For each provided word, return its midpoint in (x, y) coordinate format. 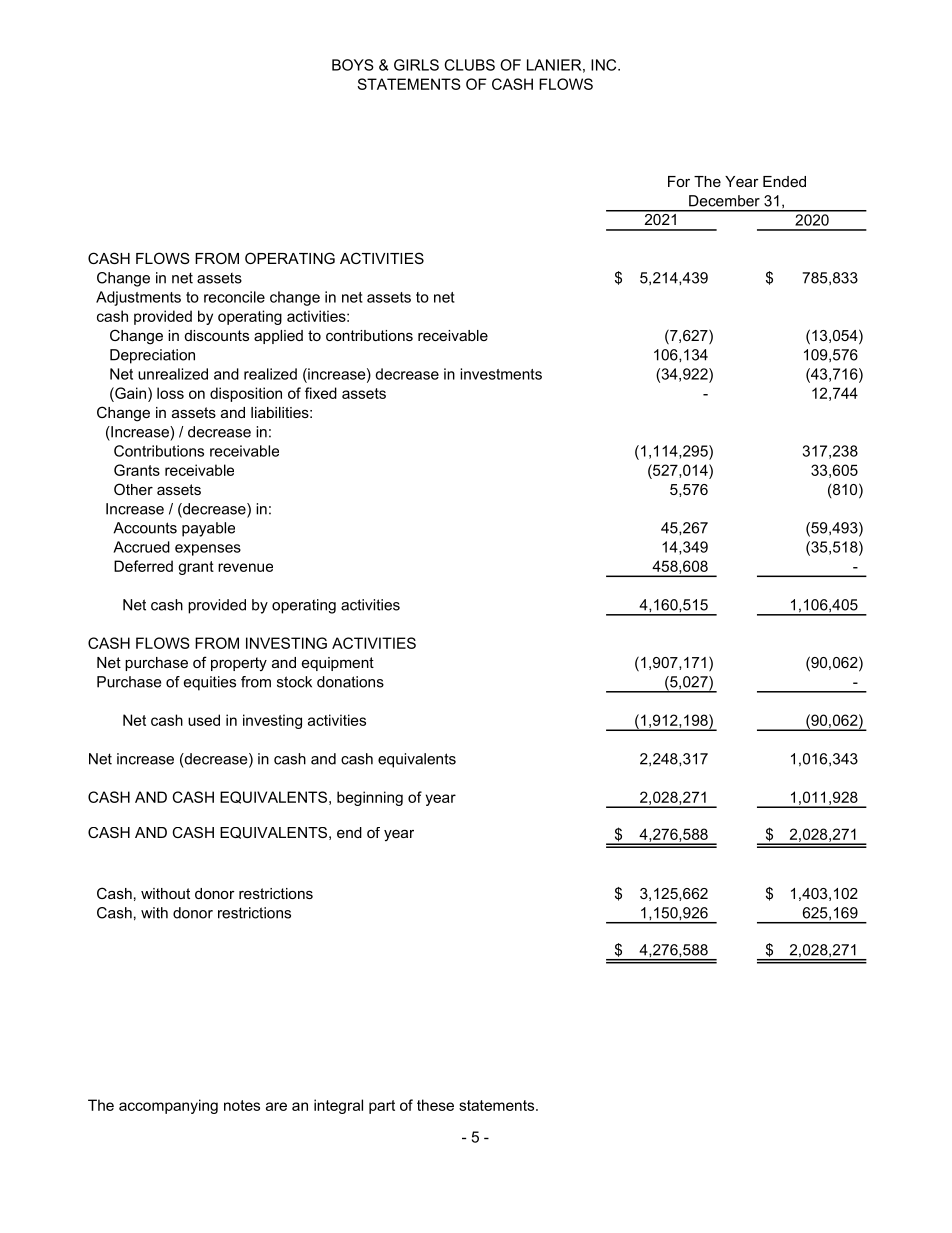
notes (242, 1105)
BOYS (353, 65)
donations (350, 682)
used (204, 720)
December (724, 201)
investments (501, 374)
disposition (246, 394)
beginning (370, 798)
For (679, 181)
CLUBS (469, 65)
